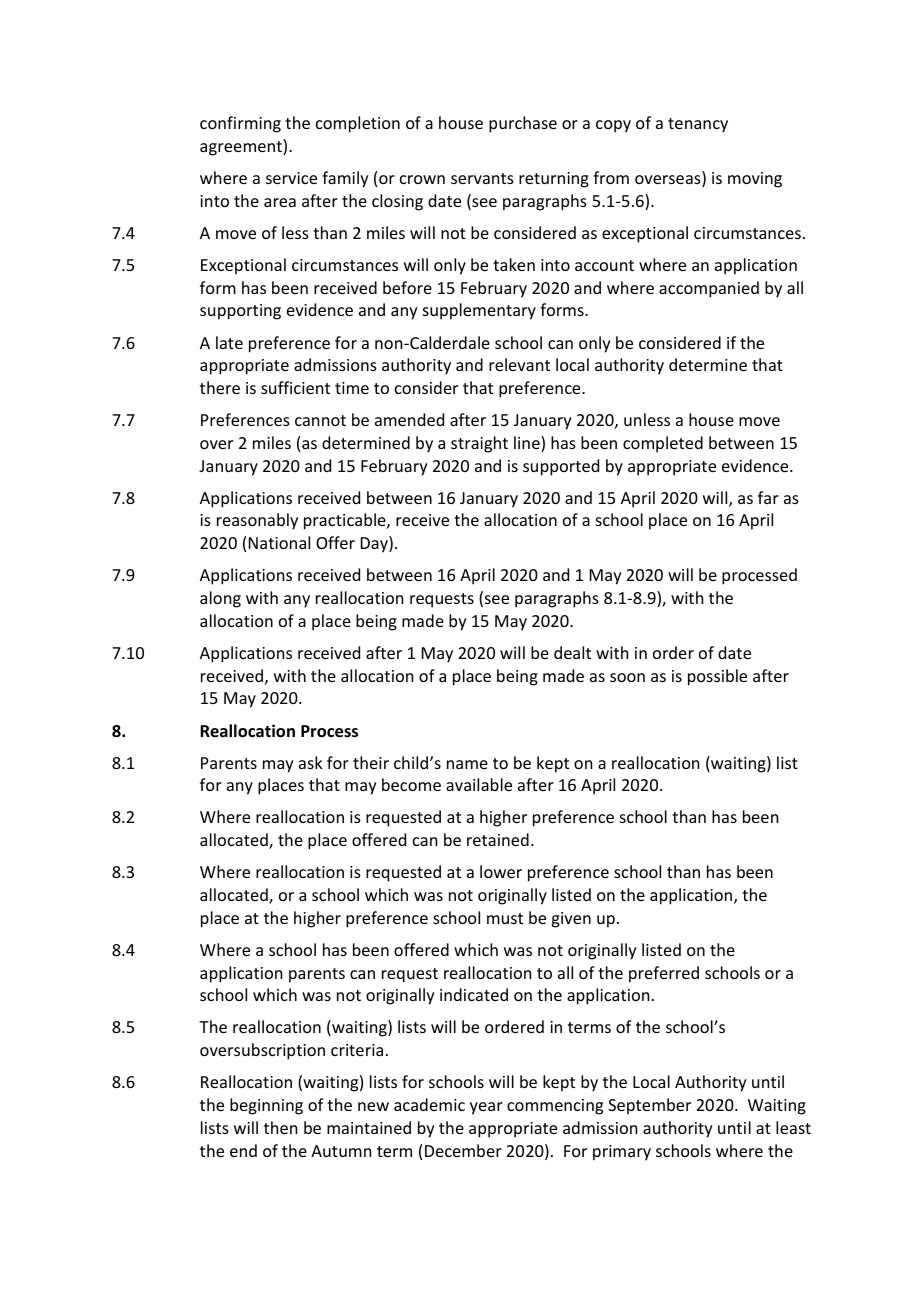  What do you see at coordinates (291, 178) in the screenshot?
I see `service` at bounding box center [291, 178].
